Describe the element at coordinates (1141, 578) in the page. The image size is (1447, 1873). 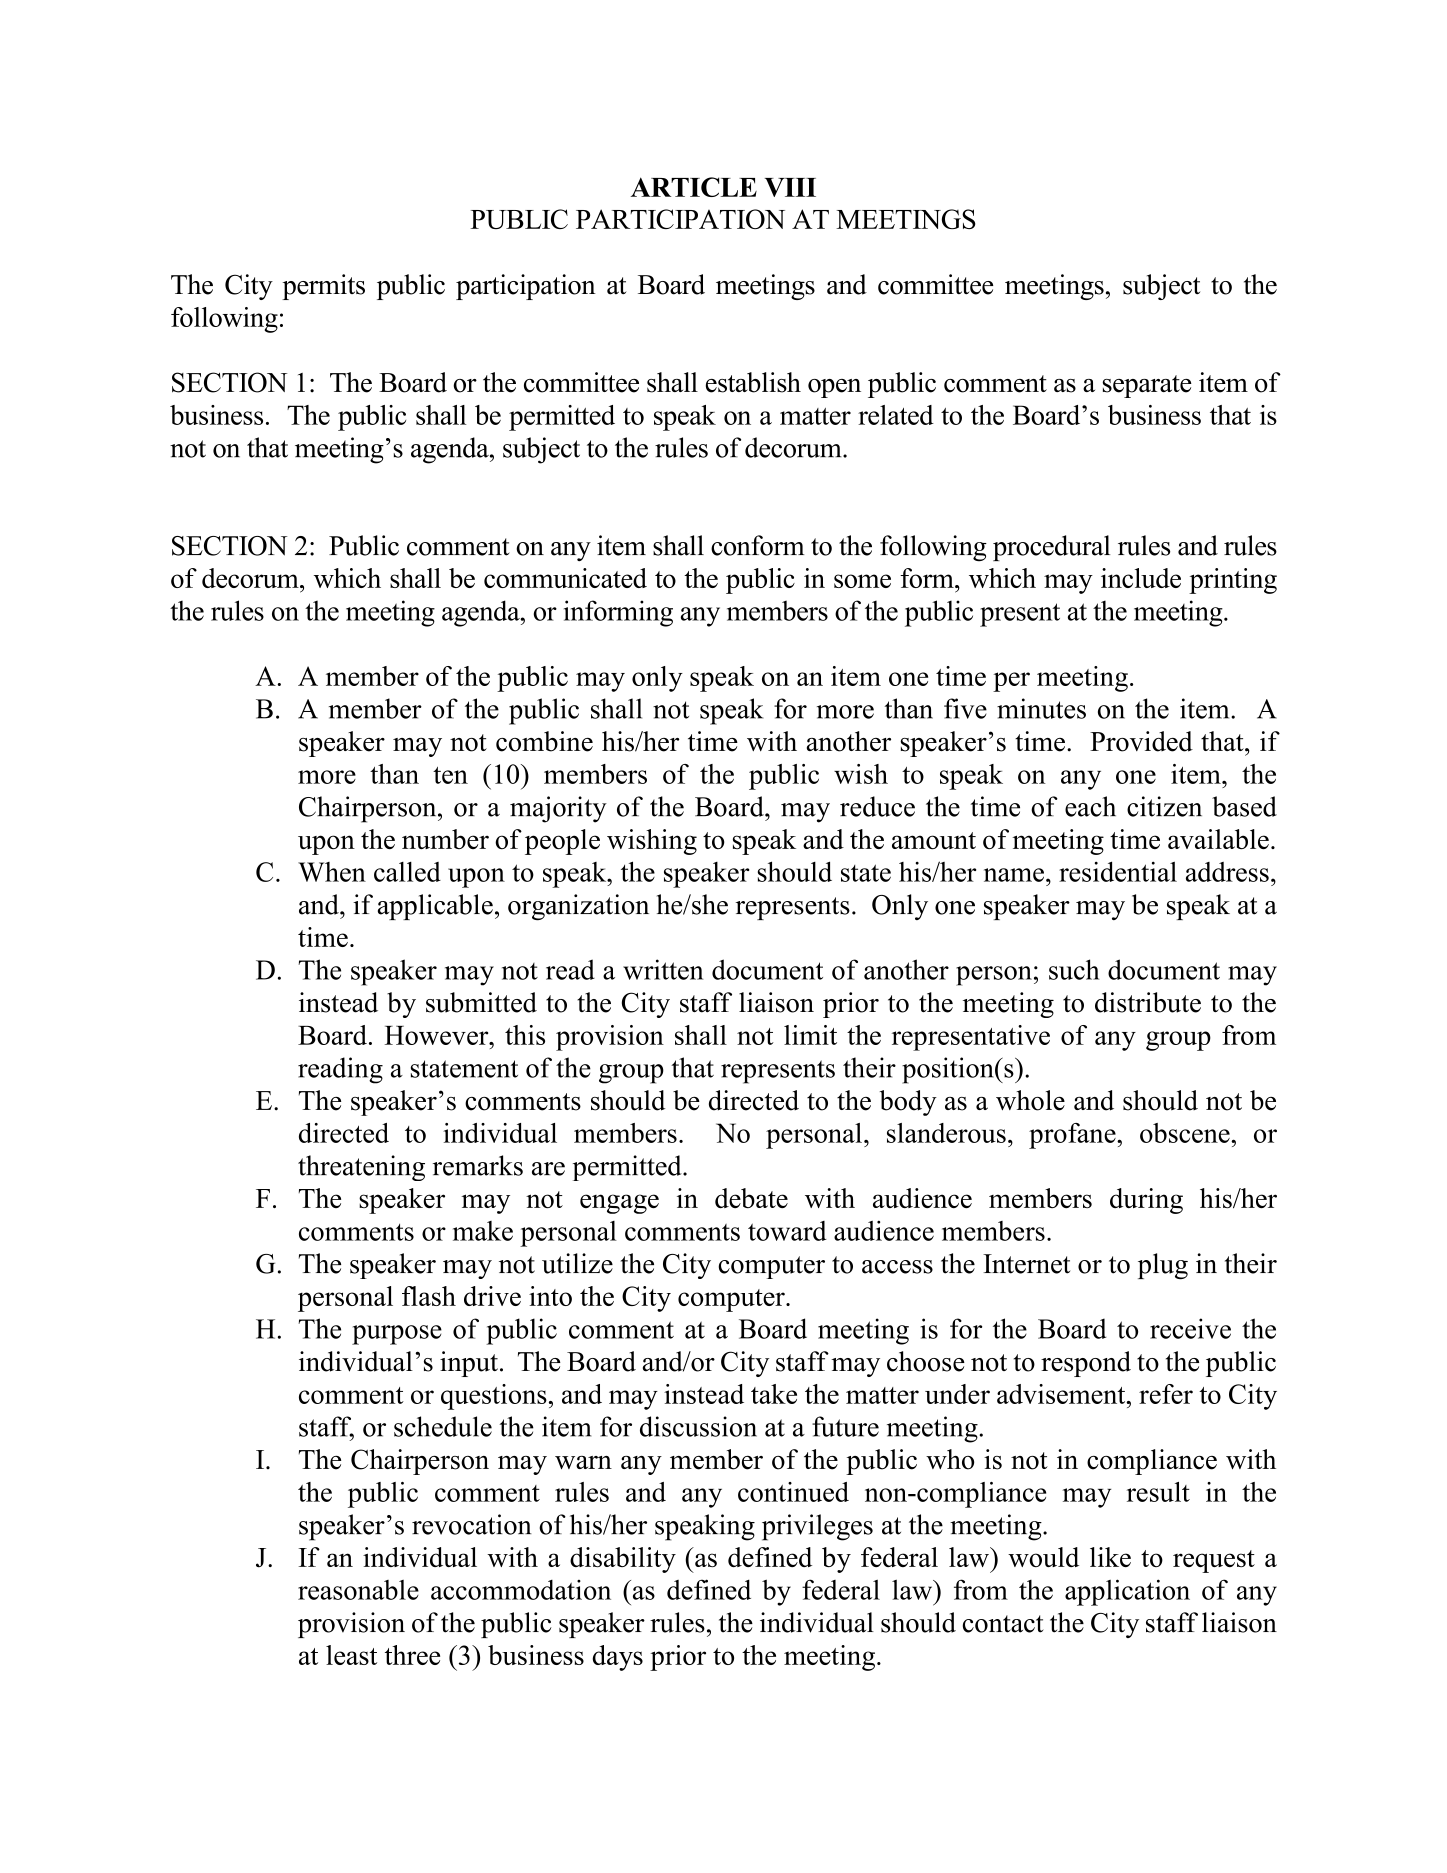
I see `include` at that location.
